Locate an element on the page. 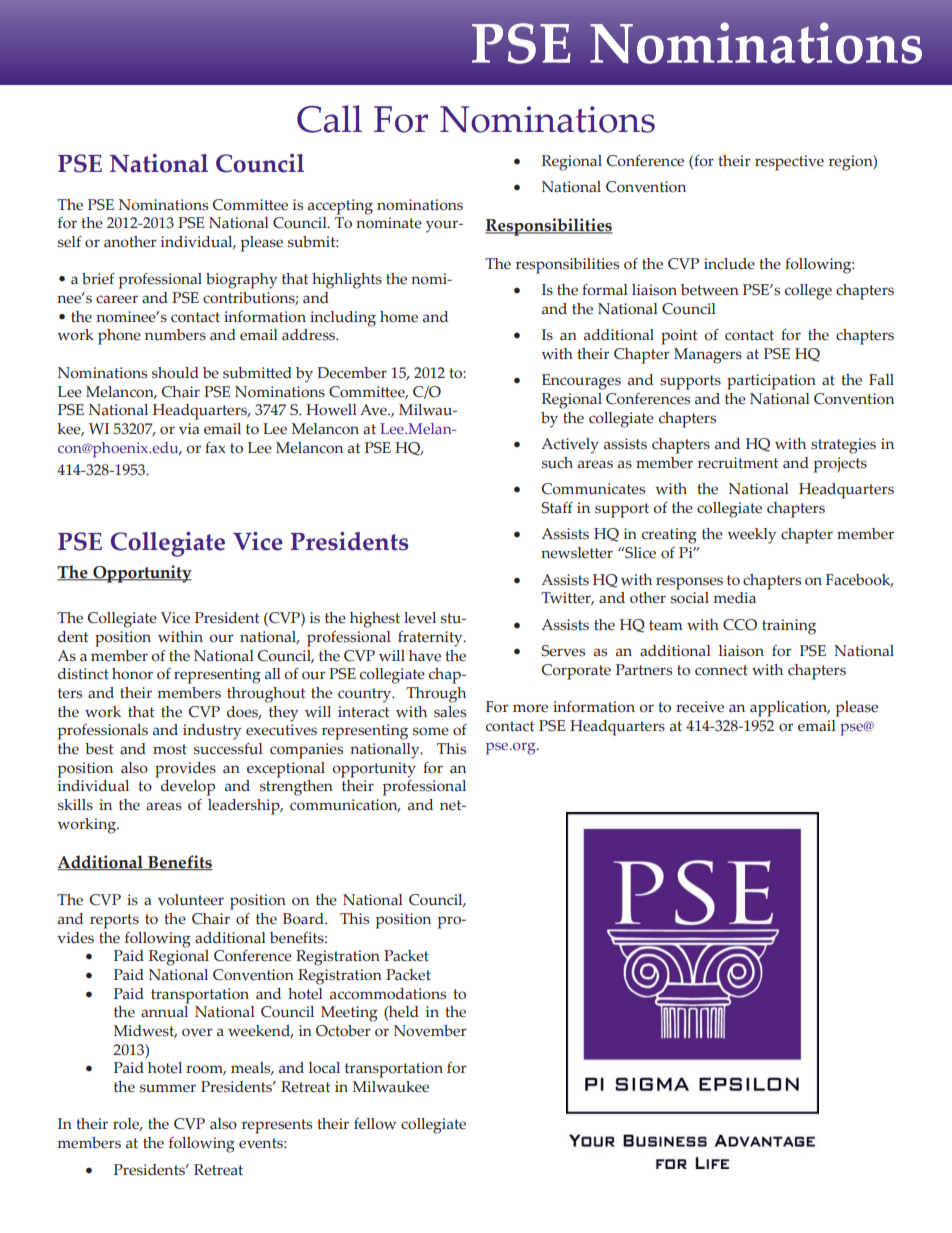 This document has width=952, height=1233. accepting is located at coordinates (340, 207).
